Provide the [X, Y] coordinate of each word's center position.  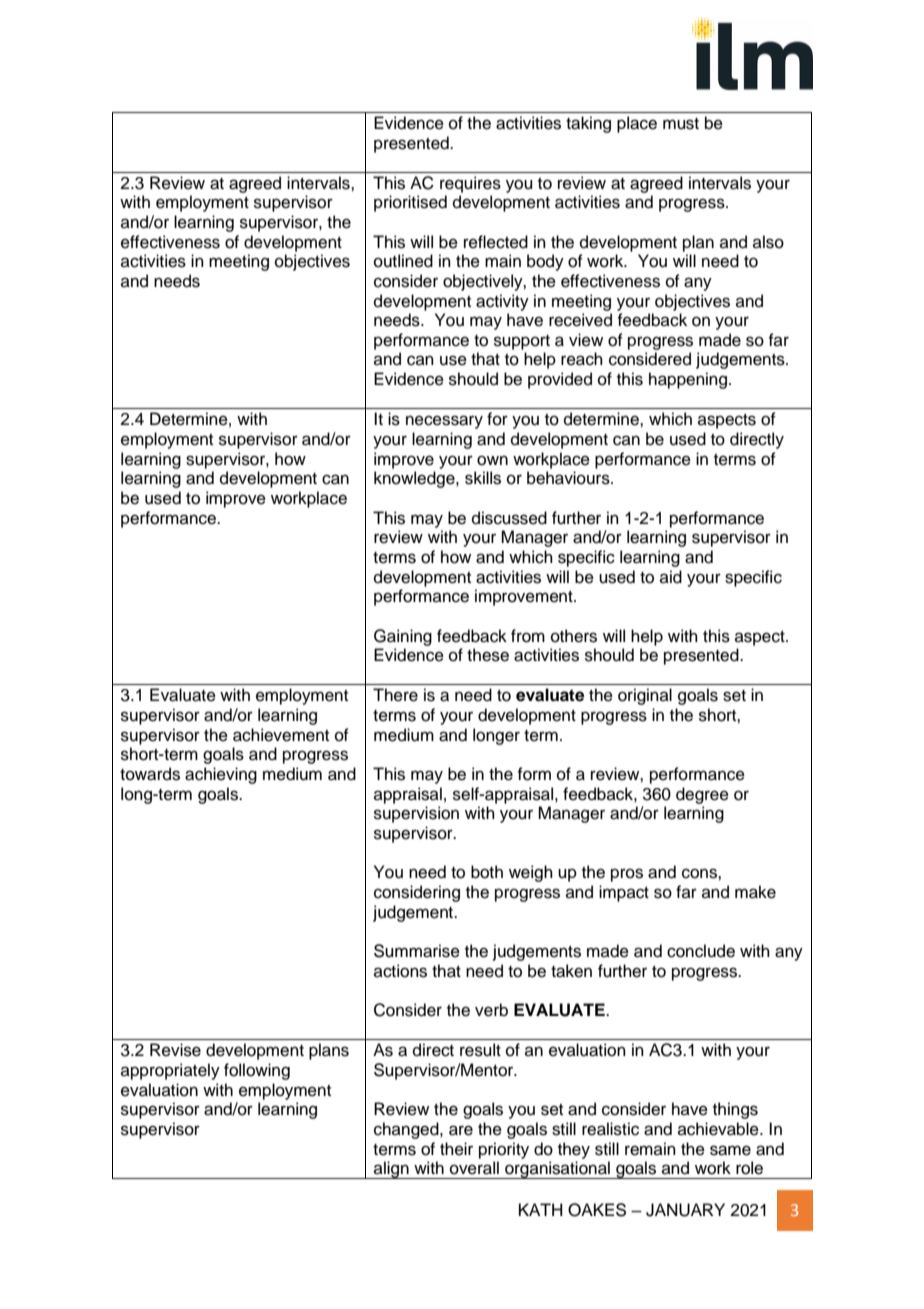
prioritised [410, 203]
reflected [496, 242]
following [257, 1071]
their [456, 1149]
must [681, 124]
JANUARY [685, 1210]
